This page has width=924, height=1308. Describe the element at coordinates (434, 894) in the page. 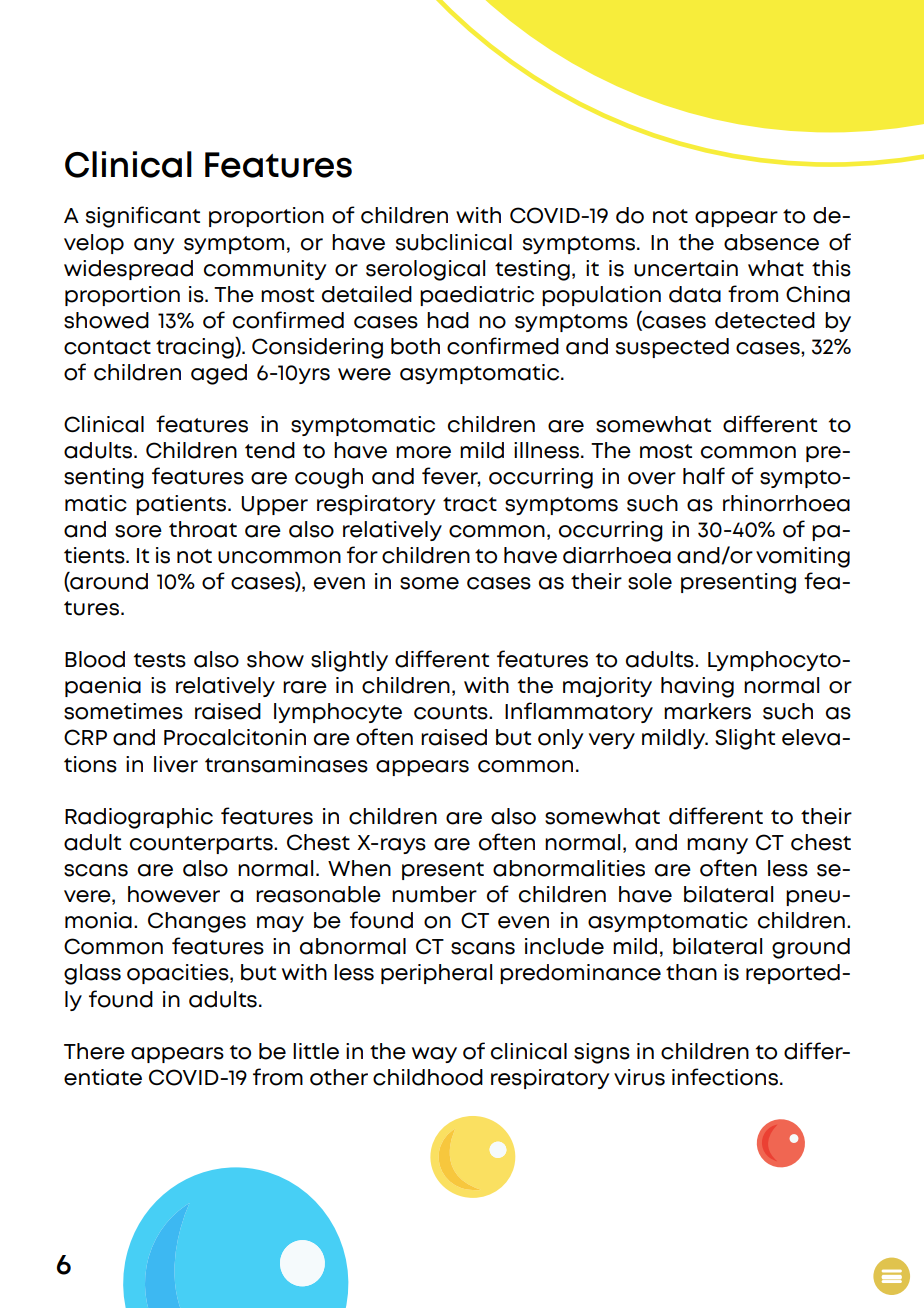

I see `number` at that location.
